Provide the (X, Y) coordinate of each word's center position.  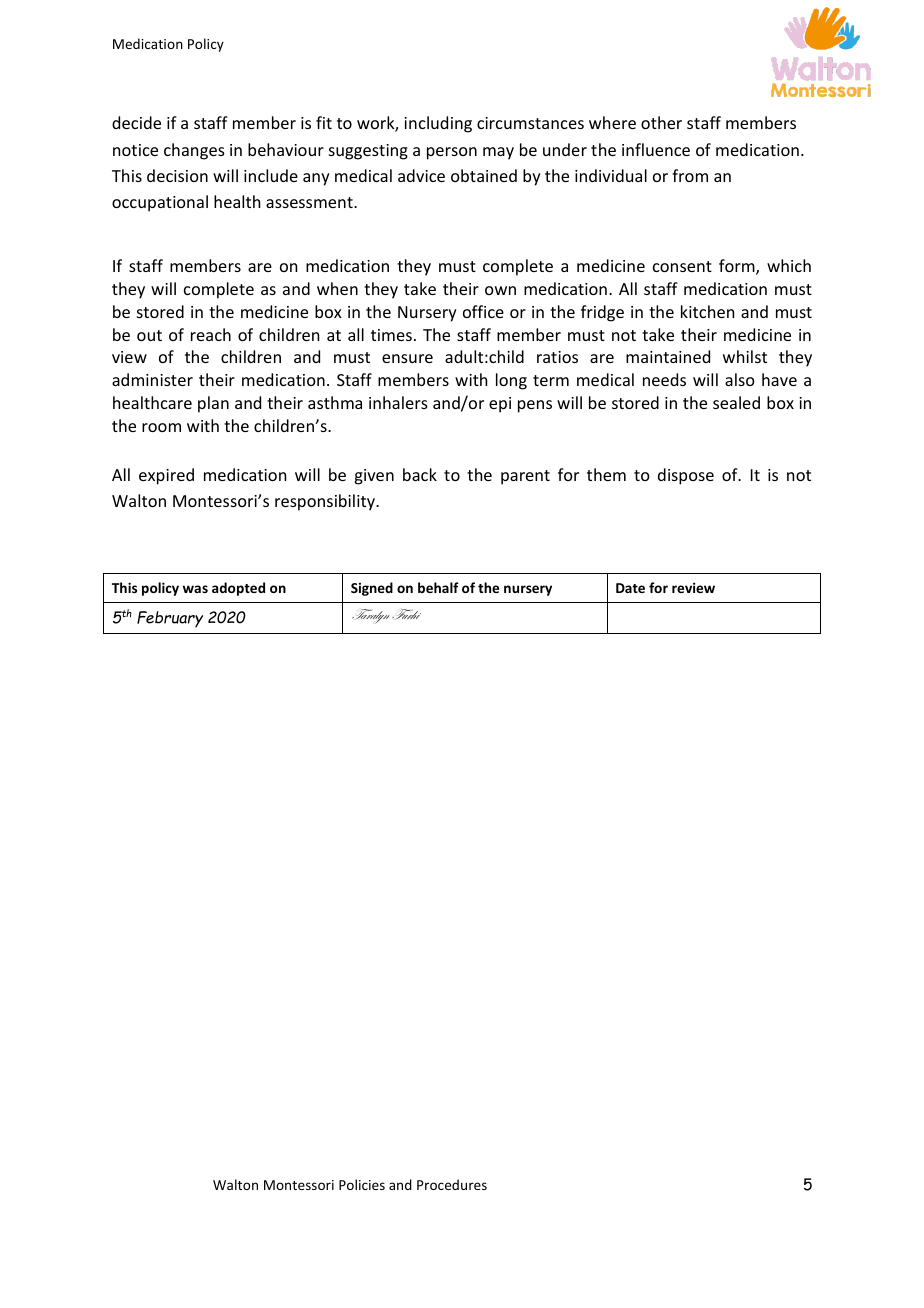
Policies (362, 1184)
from (690, 175)
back (420, 474)
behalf (438, 587)
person (452, 153)
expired (166, 476)
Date (630, 588)
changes (194, 151)
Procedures (452, 1184)
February (170, 619)
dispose (686, 476)
